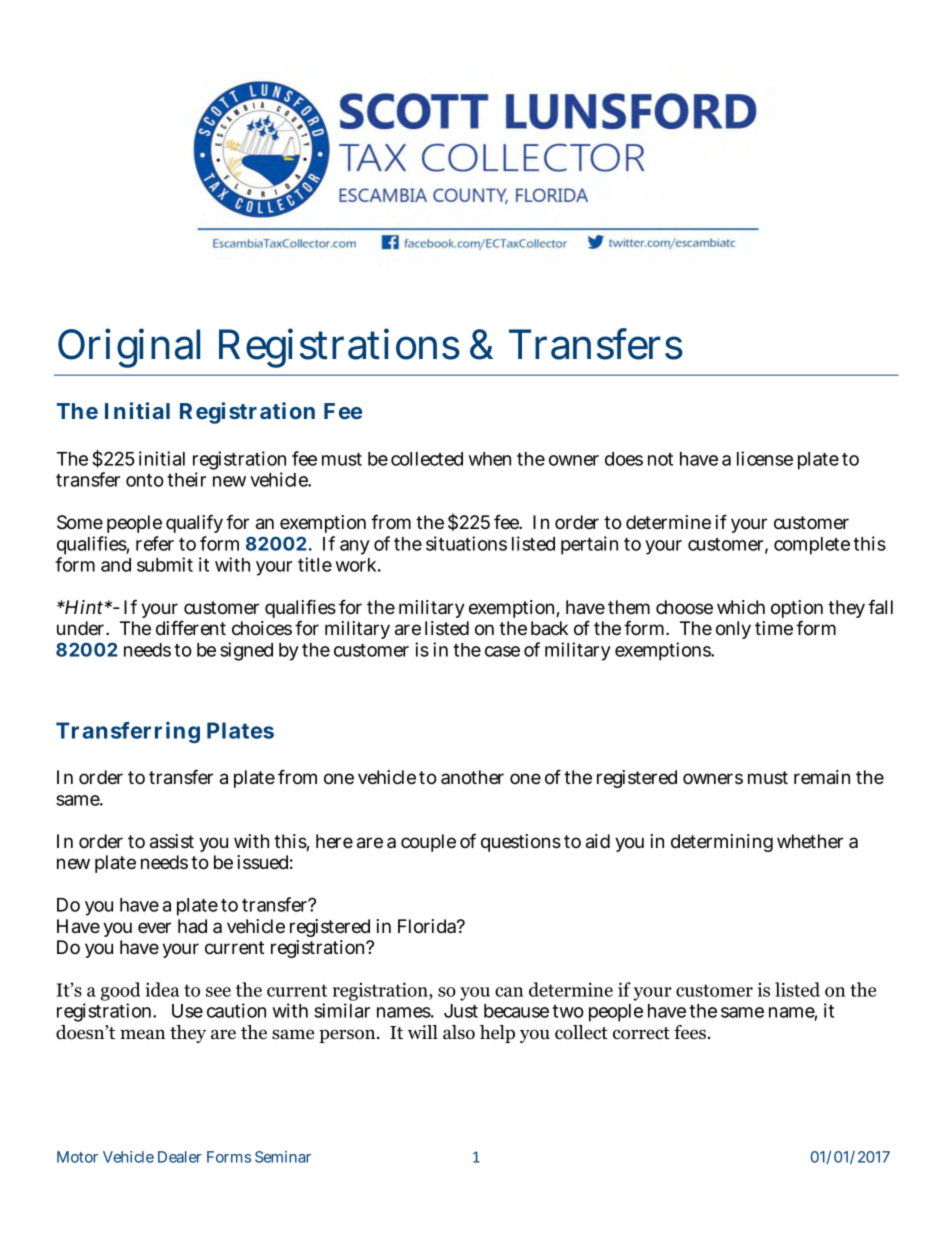 The height and width of the screenshot is (1233, 952). What do you see at coordinates (129, 348) in the screenshot?
I see `Original` at bounding box center [129, 348].
